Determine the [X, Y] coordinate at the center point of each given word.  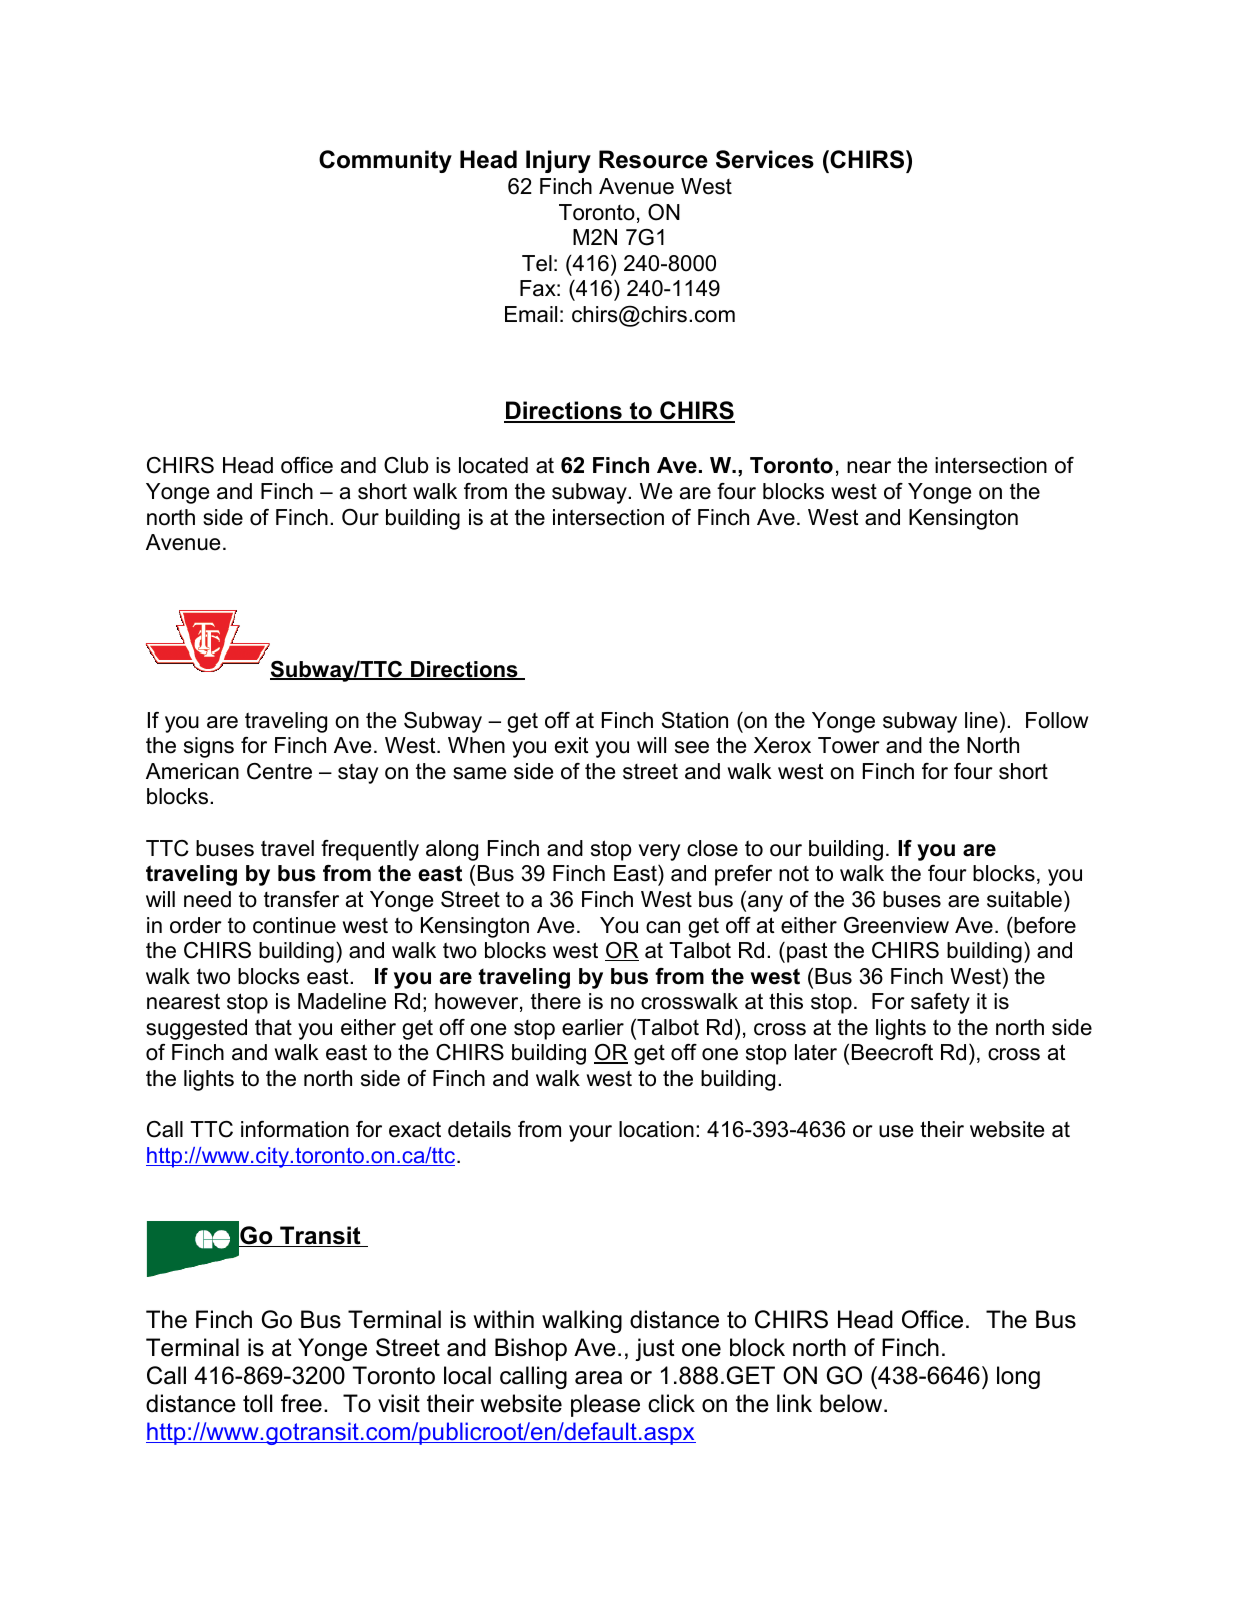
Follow [1057, 720]
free [301, 1403]
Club [406, 465]
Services [765, 159]
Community [385, 161]
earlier [593, 1027]
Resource [653, 159]
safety [940, 1003]
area [598, 1378]
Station [695, 720]
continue [294, 925]
